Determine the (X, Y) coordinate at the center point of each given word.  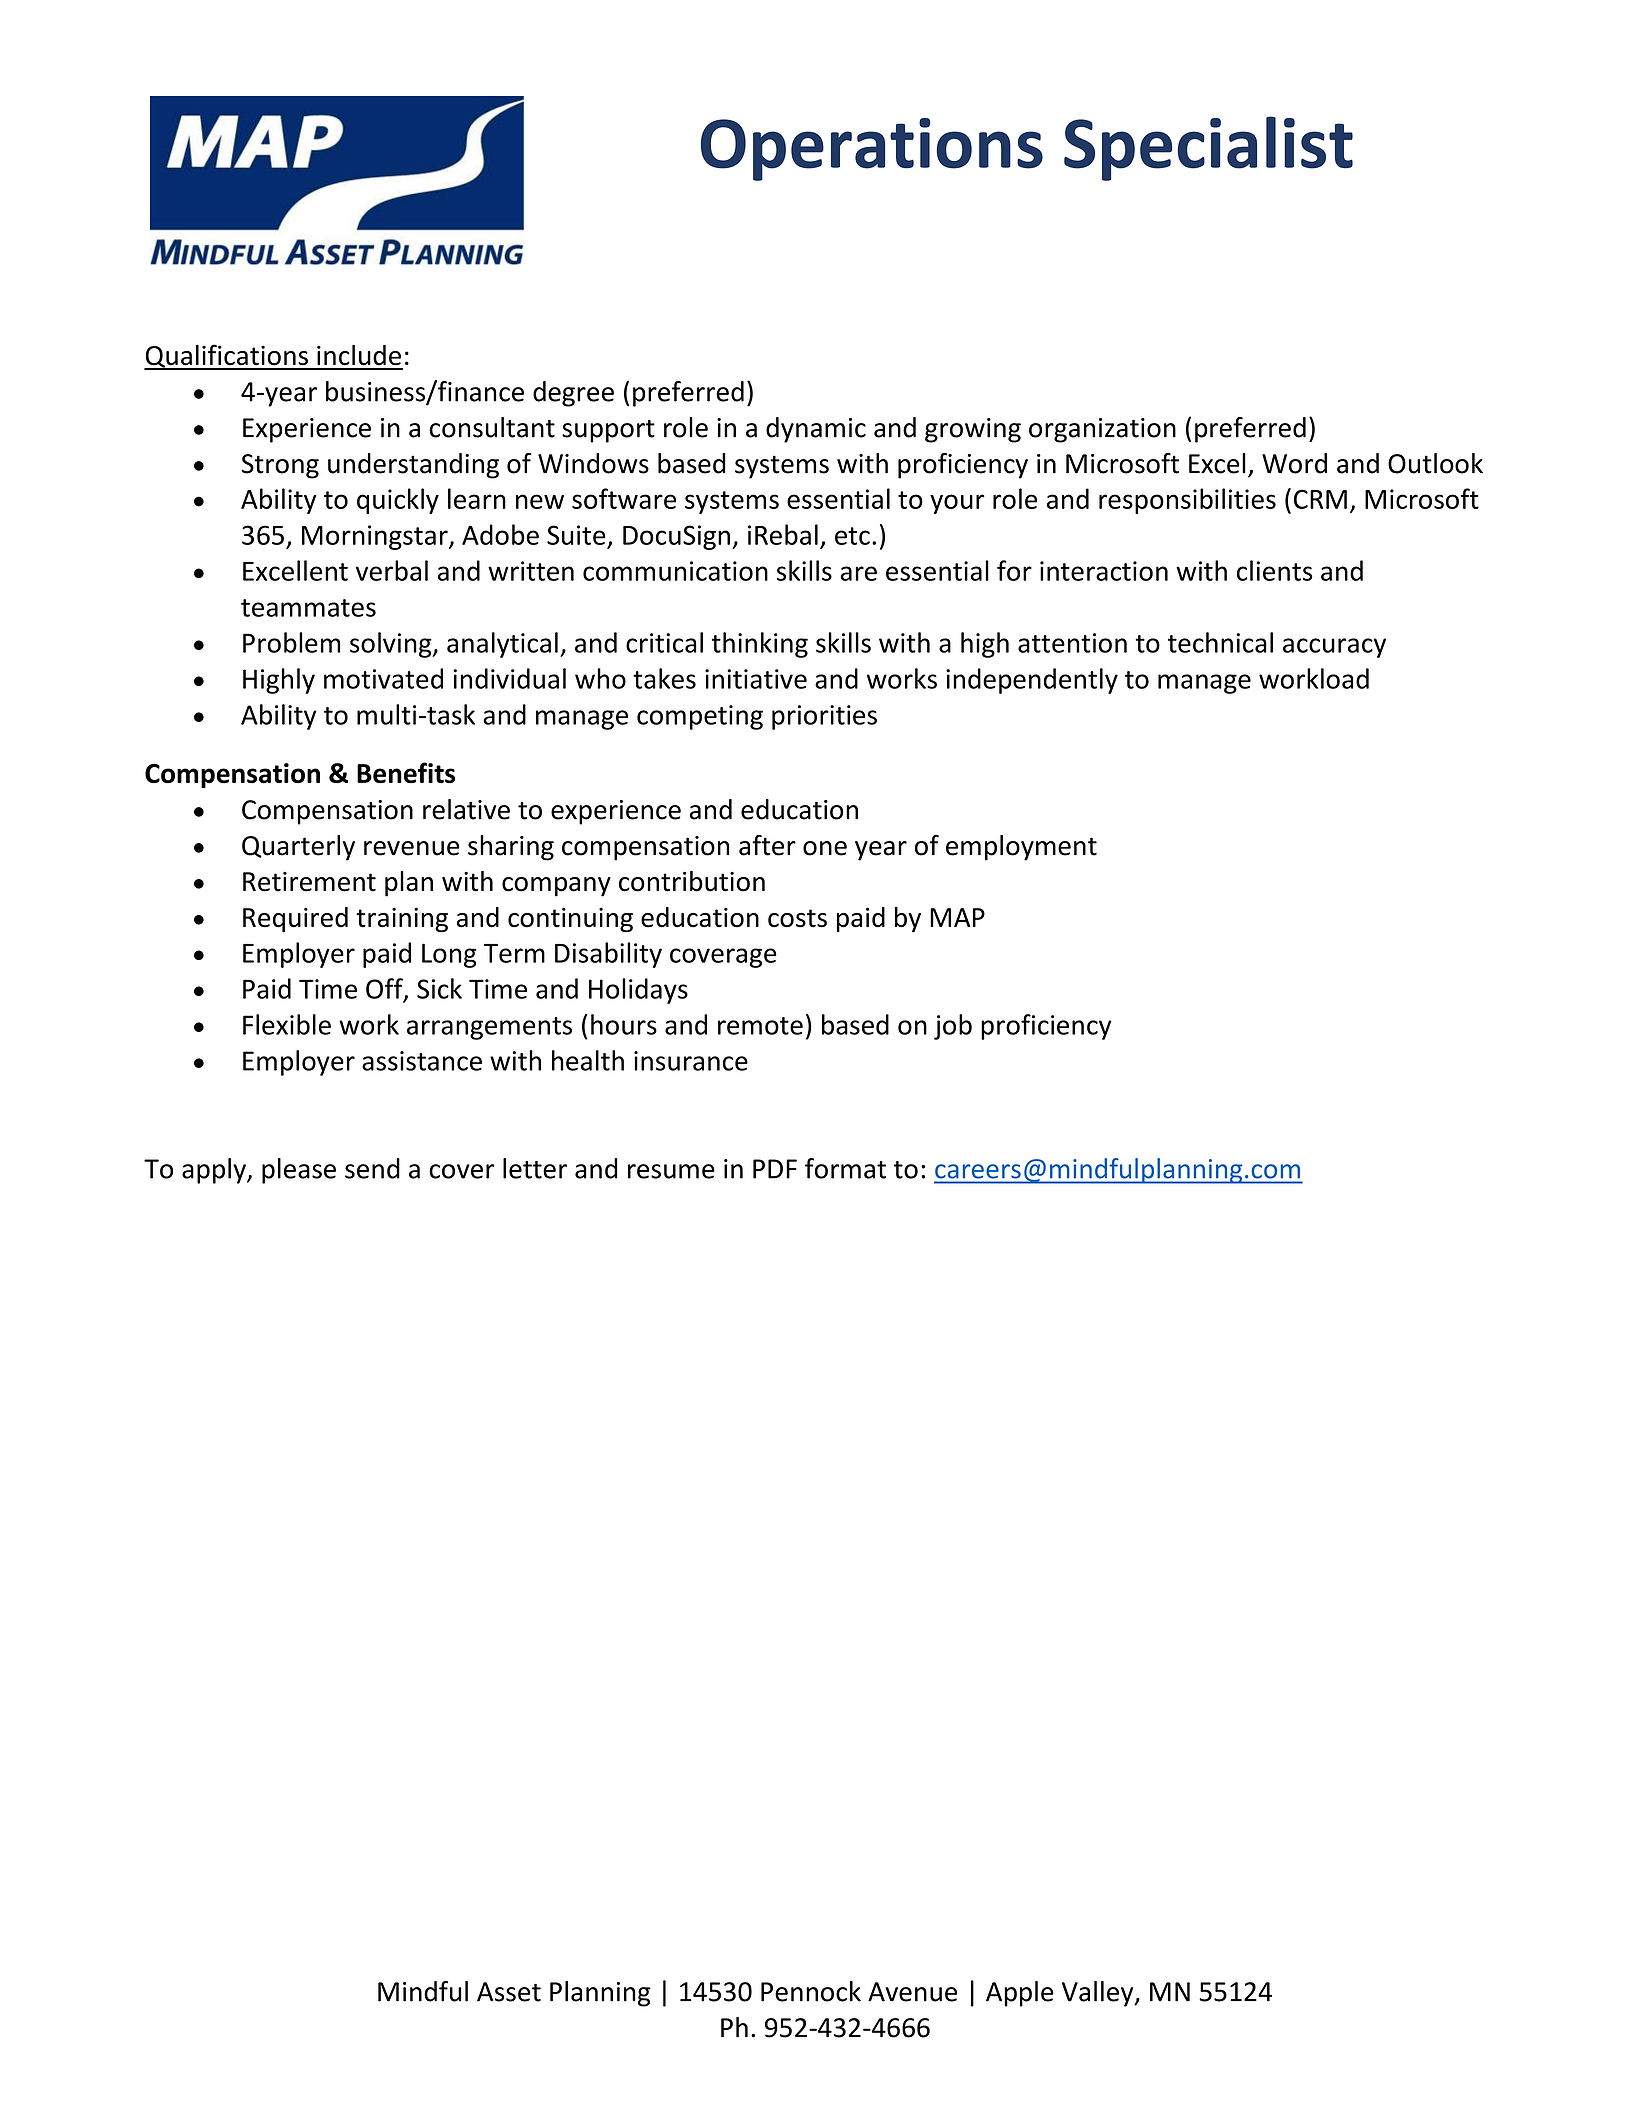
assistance (422, 1061)
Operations (872, 149)
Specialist (1208, 148)
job (953, 1027)
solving (392, 645)
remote (760, 1026)
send (372, 1168)
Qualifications (227, 357)
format (845, 1168)
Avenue (912, 1992)
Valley (1099, 1994)
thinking (760, 645)
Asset (509, 1992)
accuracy (1334, 648)
